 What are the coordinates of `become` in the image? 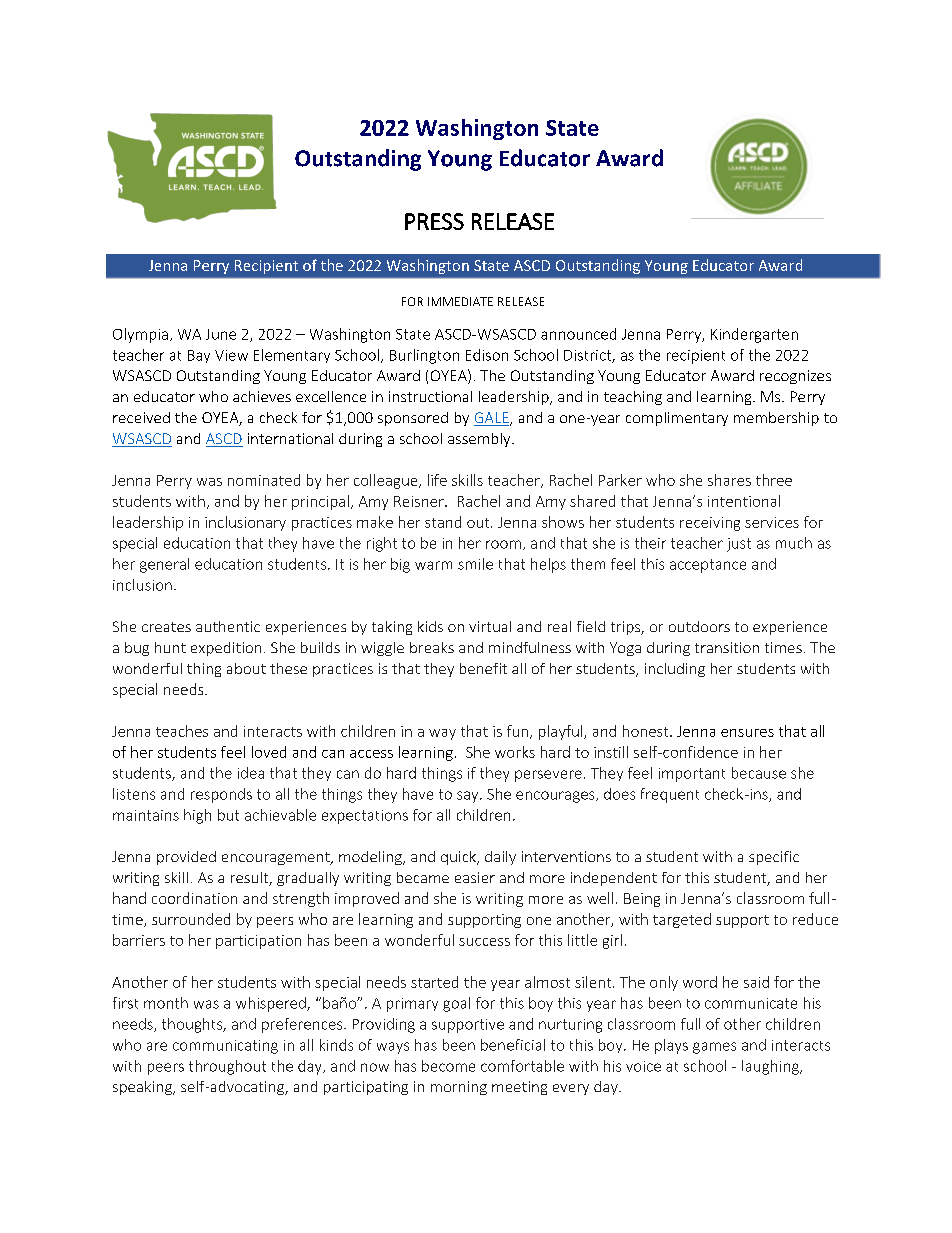 It's located at (448, 1066).
